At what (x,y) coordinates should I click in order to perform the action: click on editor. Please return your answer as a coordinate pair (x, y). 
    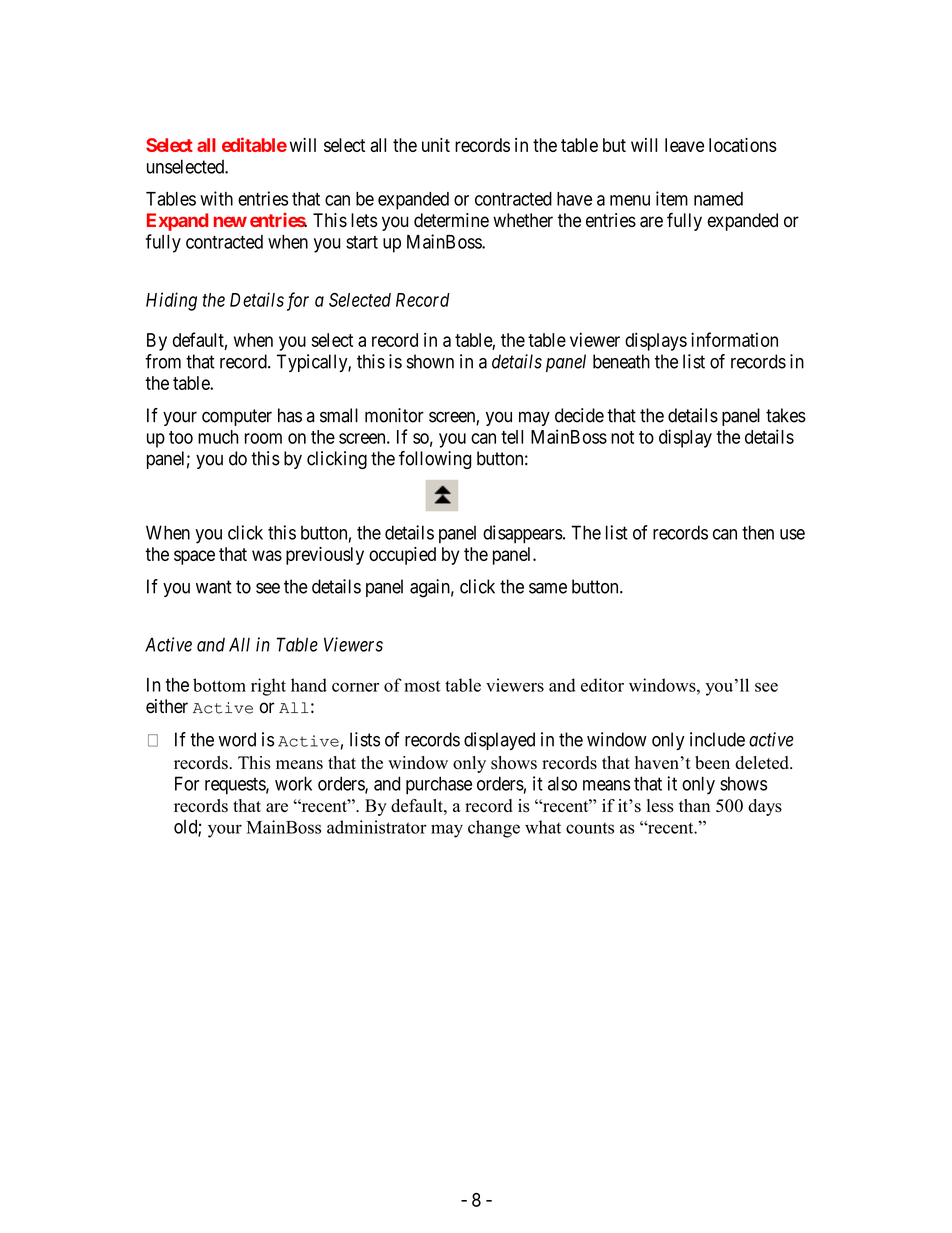
    Looking at the image, I should click on (602, 685).
